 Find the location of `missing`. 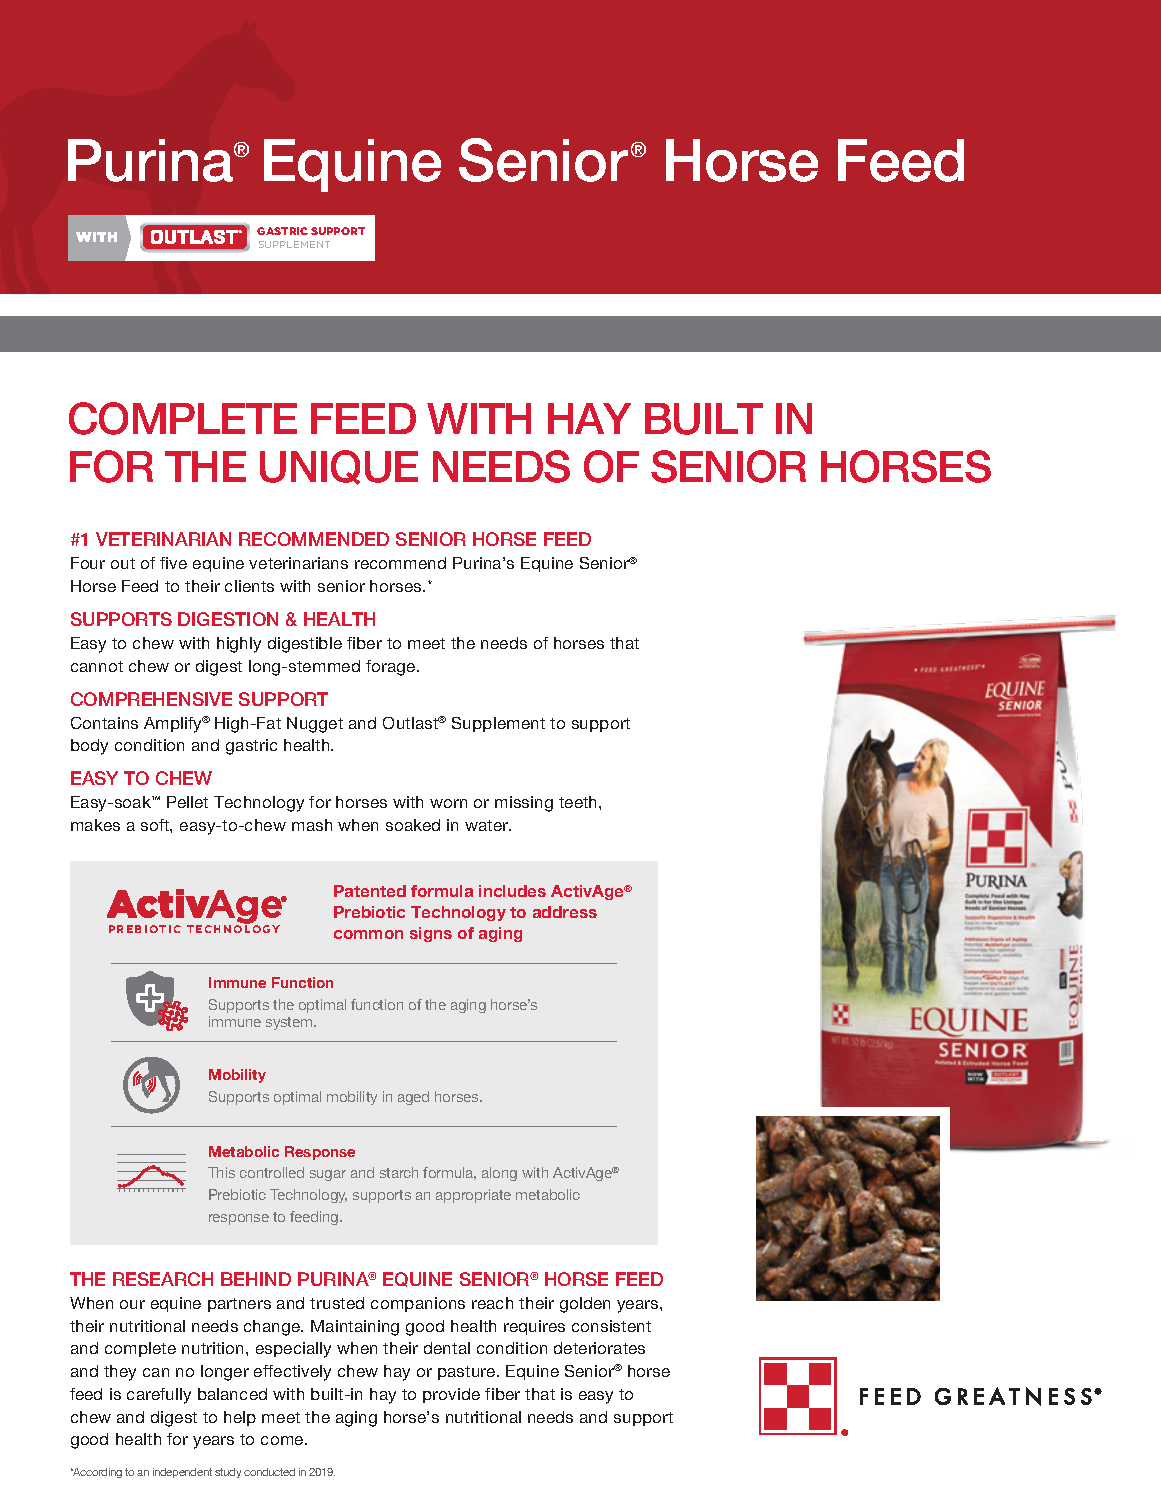

missing is located at coordinates (524, 804).
